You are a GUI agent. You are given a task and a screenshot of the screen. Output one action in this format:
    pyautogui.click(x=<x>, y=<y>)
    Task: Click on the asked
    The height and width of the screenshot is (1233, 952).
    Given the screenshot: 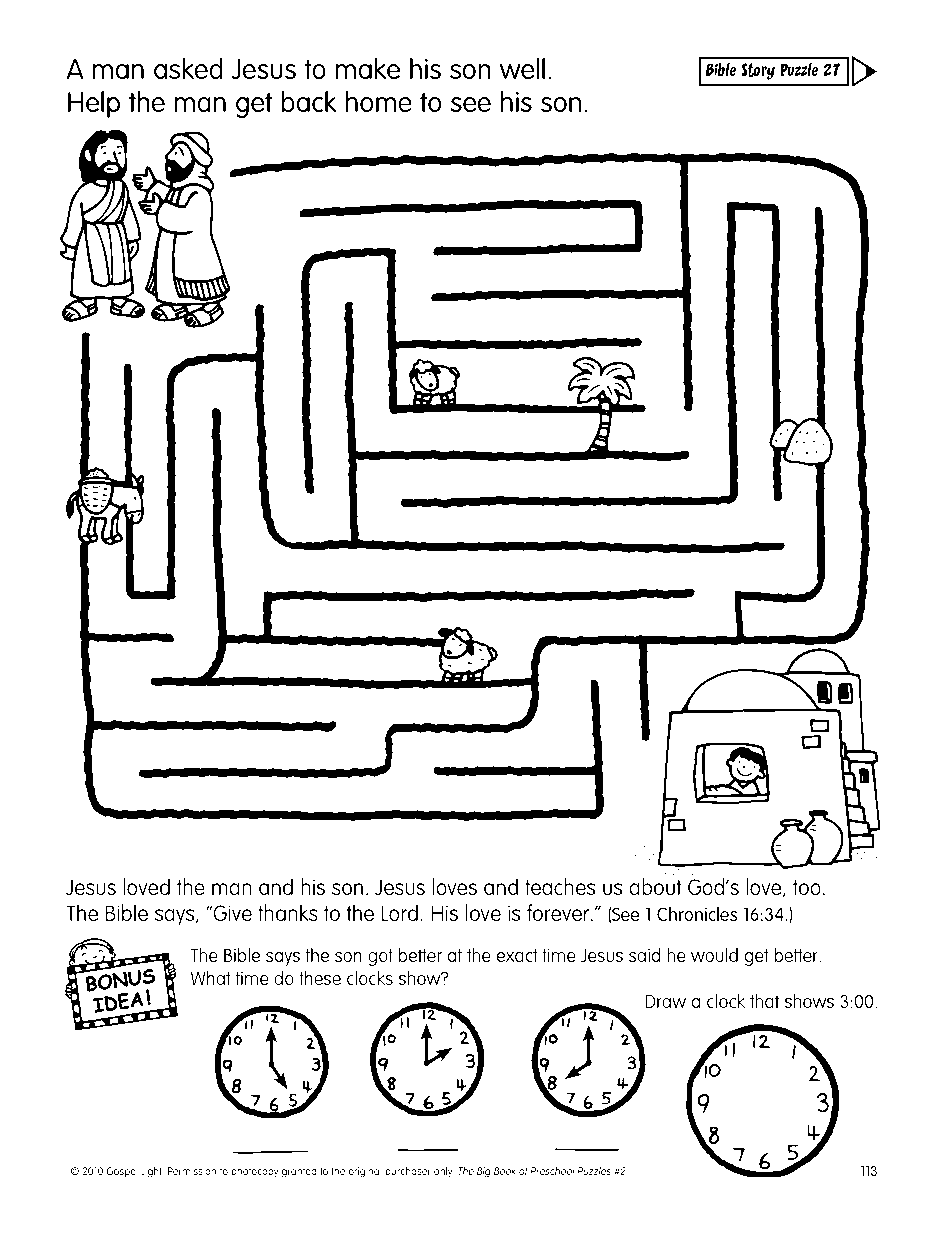 What is the action you would take?
    pyautogui.click(x=188, y=68)
